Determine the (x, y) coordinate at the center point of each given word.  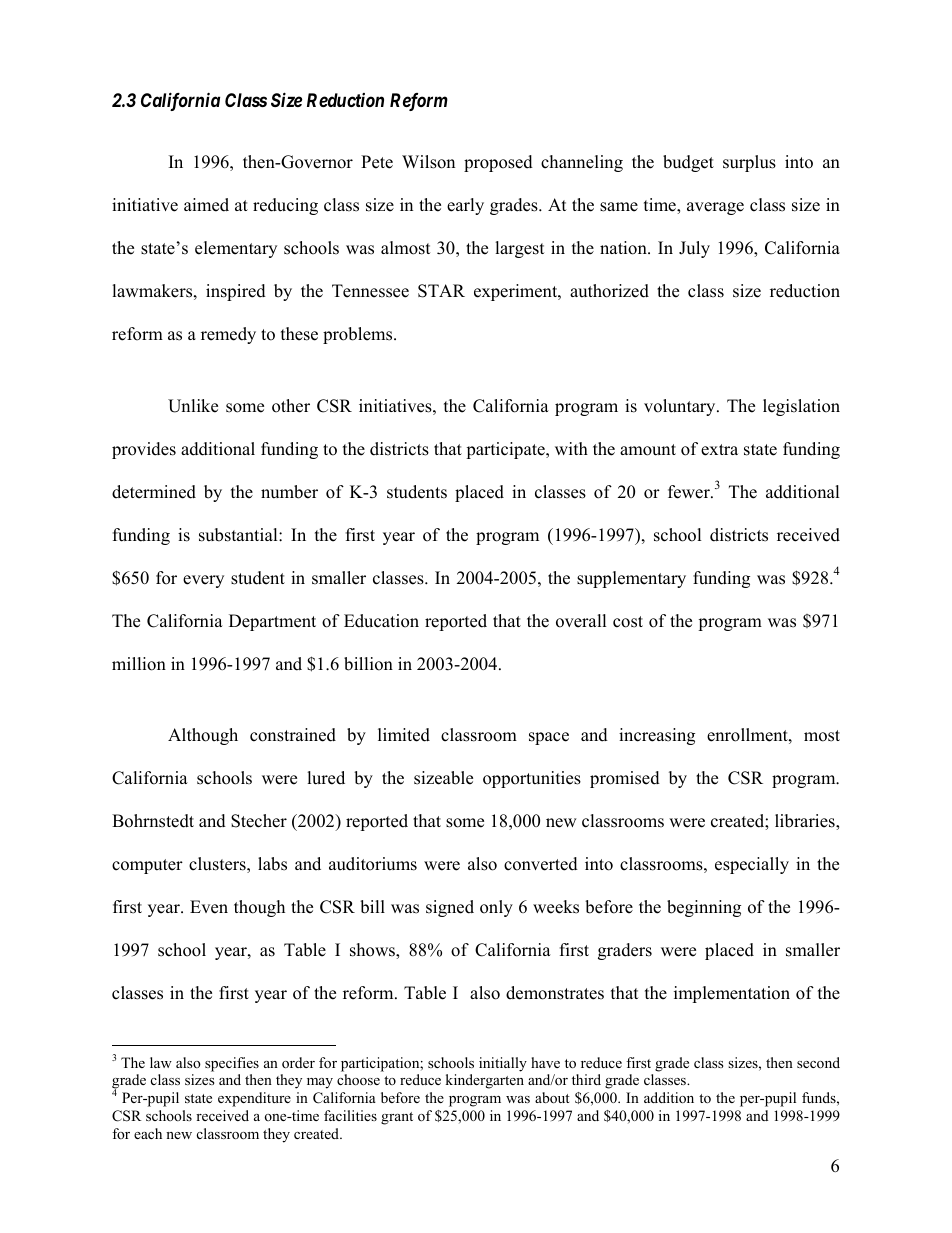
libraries (806, 822)
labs (272, 864)
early (465, 206)
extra (719, 450)
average (715, 208)
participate (506, 450)
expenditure (254, 1099)
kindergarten (485, 1081)
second (818, 1062)
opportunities (532, 779)
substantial (239, 535)
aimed (206, 205)
